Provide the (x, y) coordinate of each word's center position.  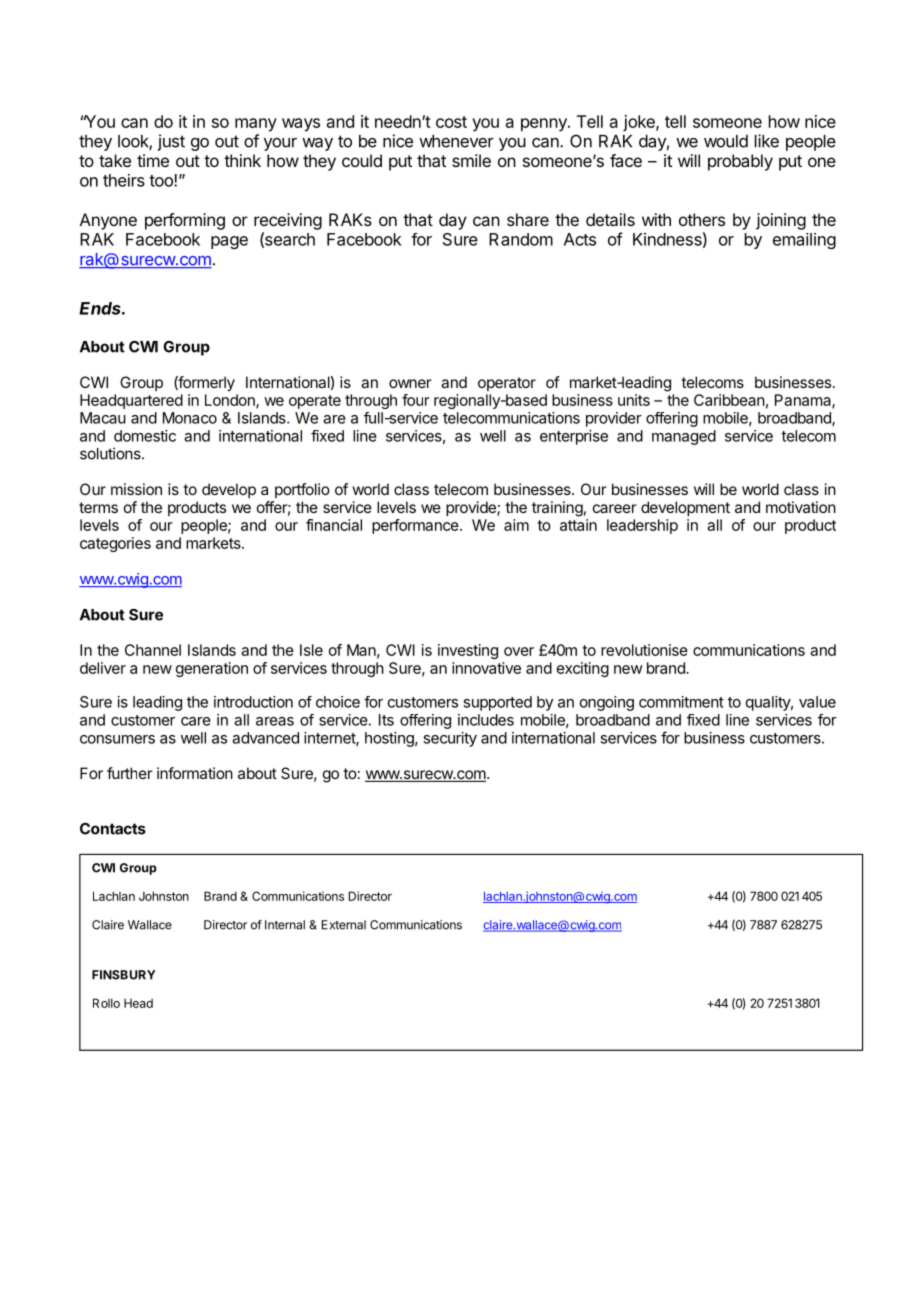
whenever (456, 141)
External (344, 925)
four (416, 400)
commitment (681, 702)
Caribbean (729, 400)
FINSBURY (124, 975)
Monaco (190, 418)
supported (497, 703)
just (171, 142)
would (726, 141)
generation (212, 669)
